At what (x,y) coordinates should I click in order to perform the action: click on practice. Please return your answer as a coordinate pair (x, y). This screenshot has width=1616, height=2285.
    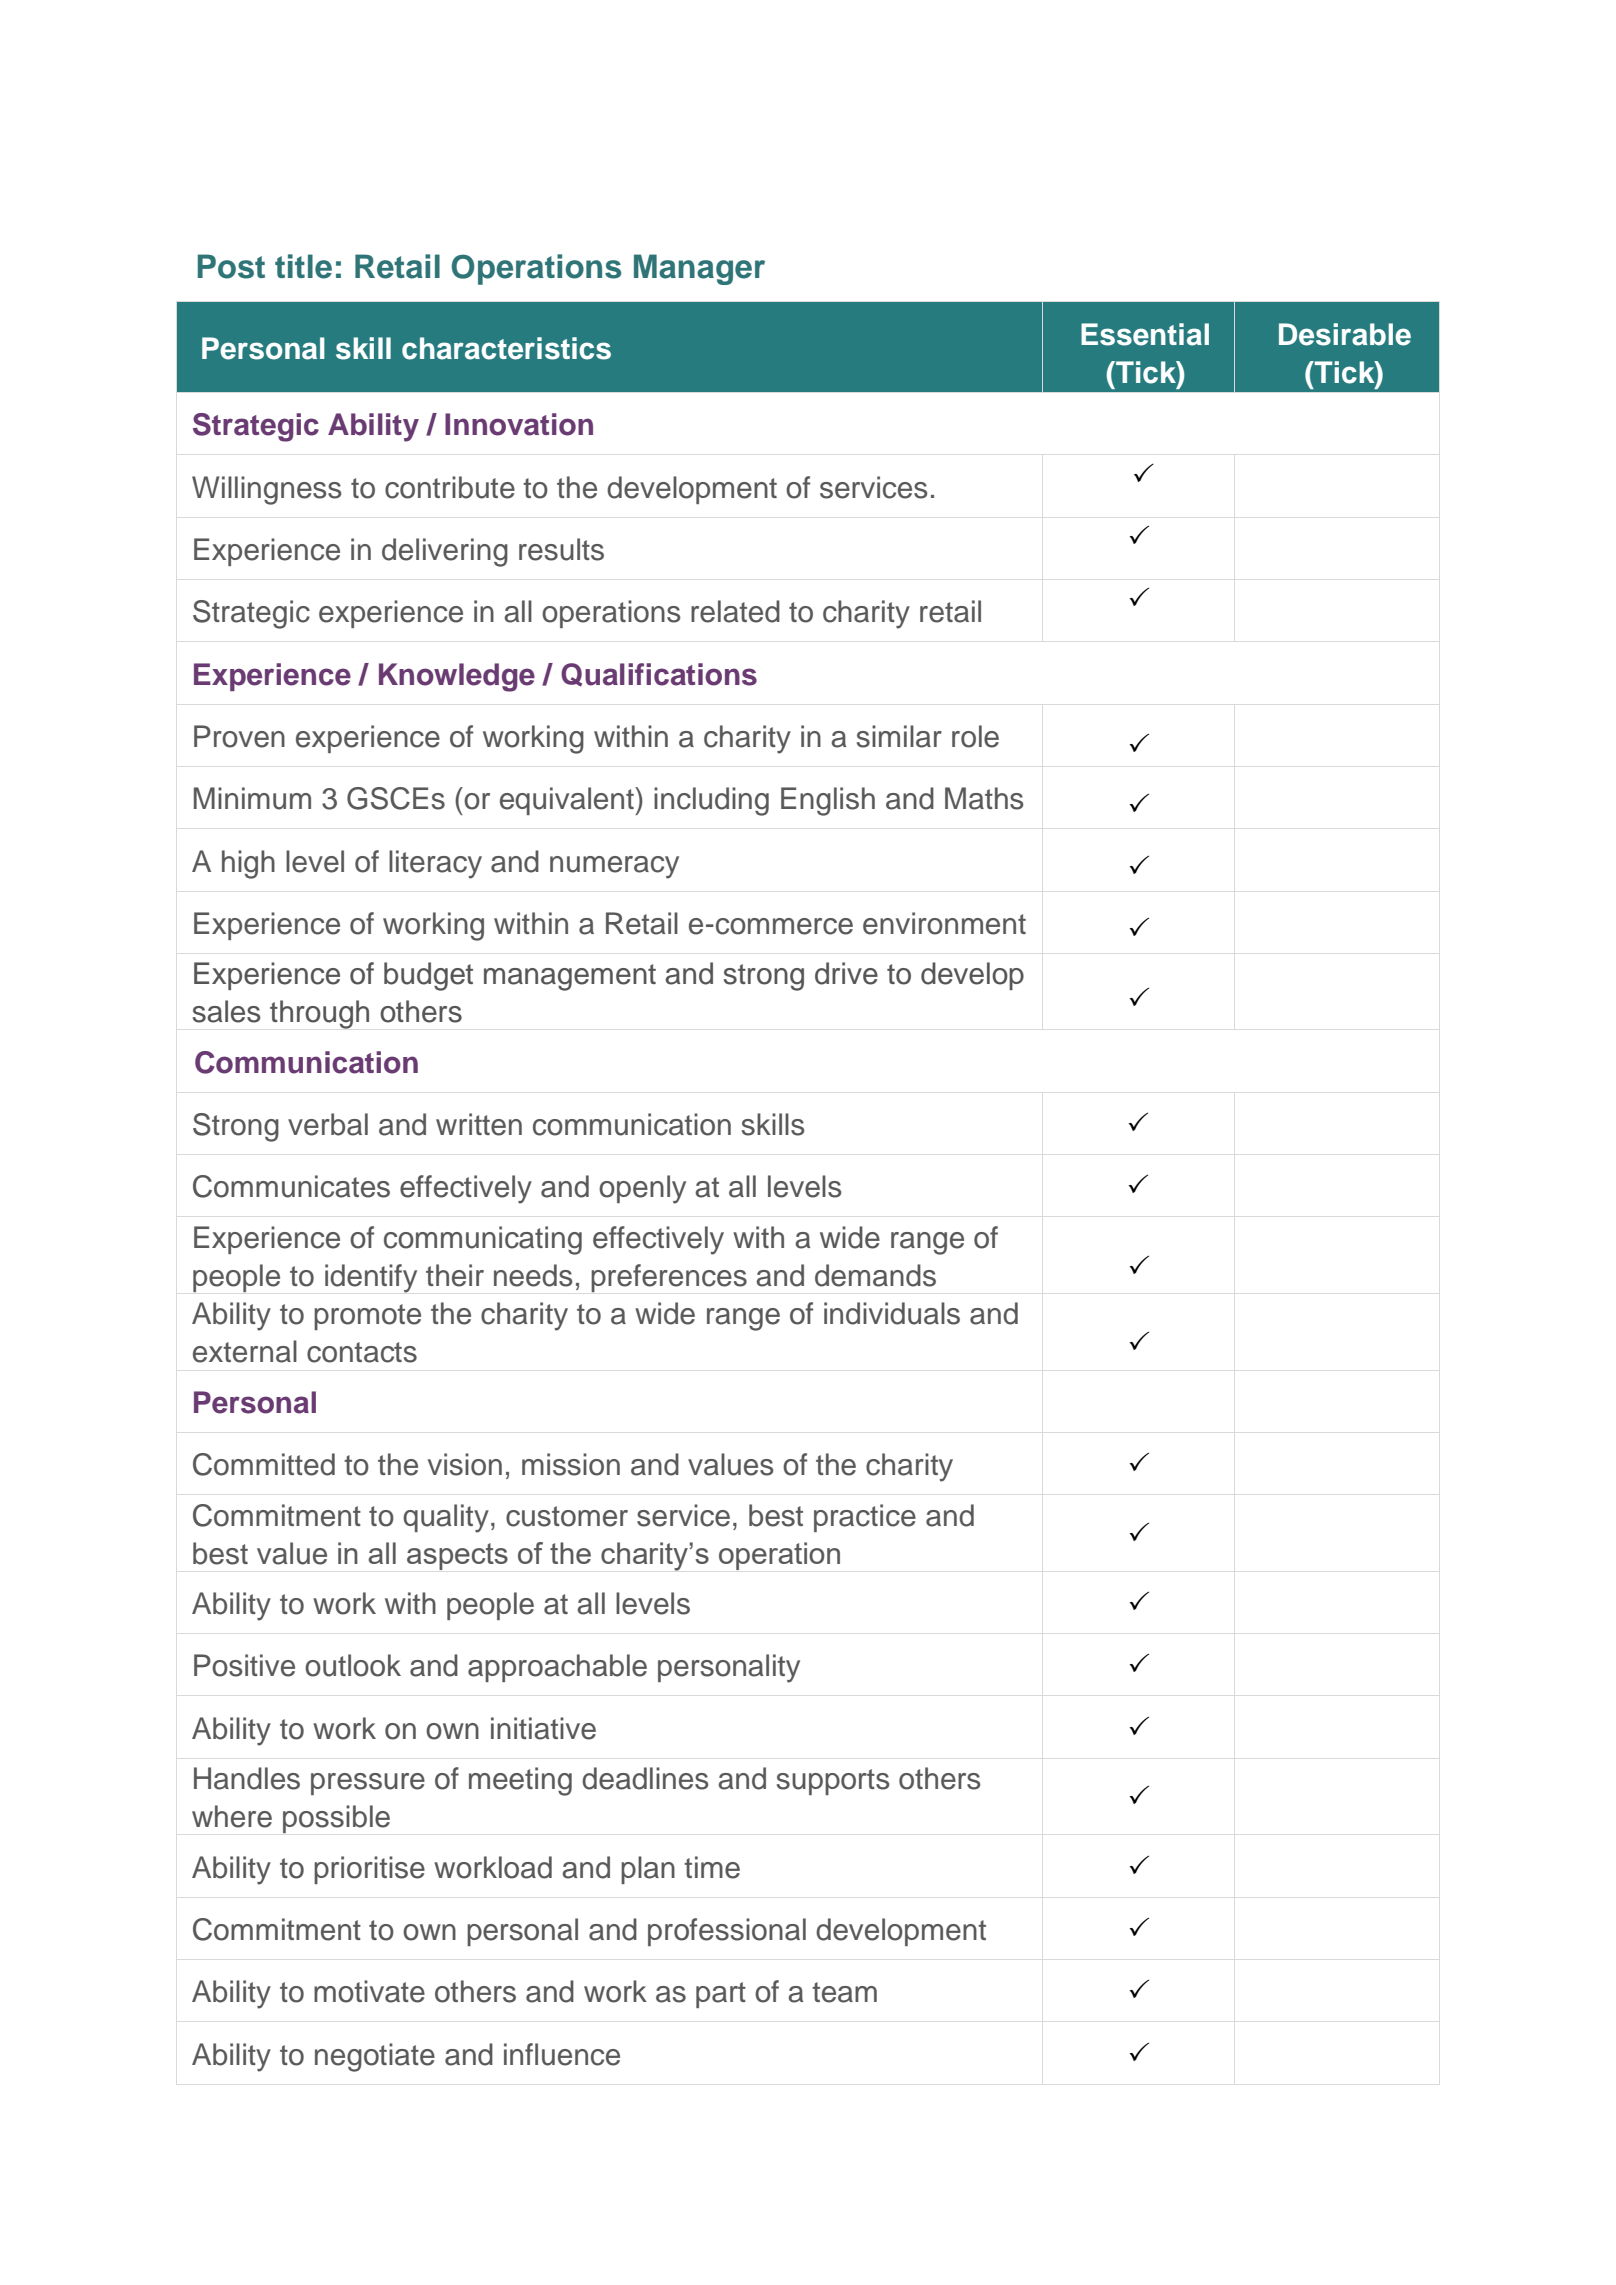
    Looking at the image, I should click on (865, 1518).
